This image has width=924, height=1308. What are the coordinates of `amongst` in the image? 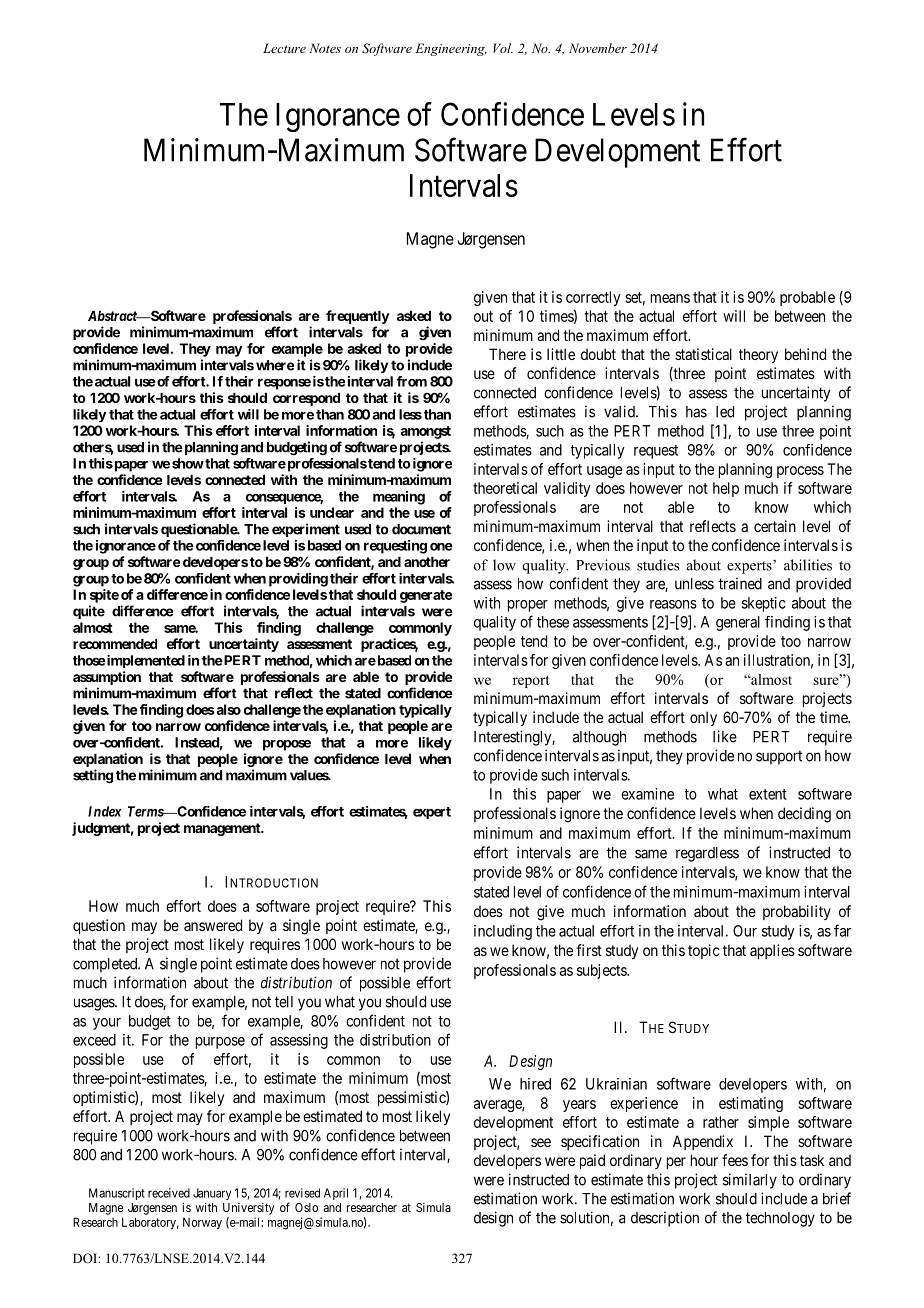 It's located at (425, 432).
